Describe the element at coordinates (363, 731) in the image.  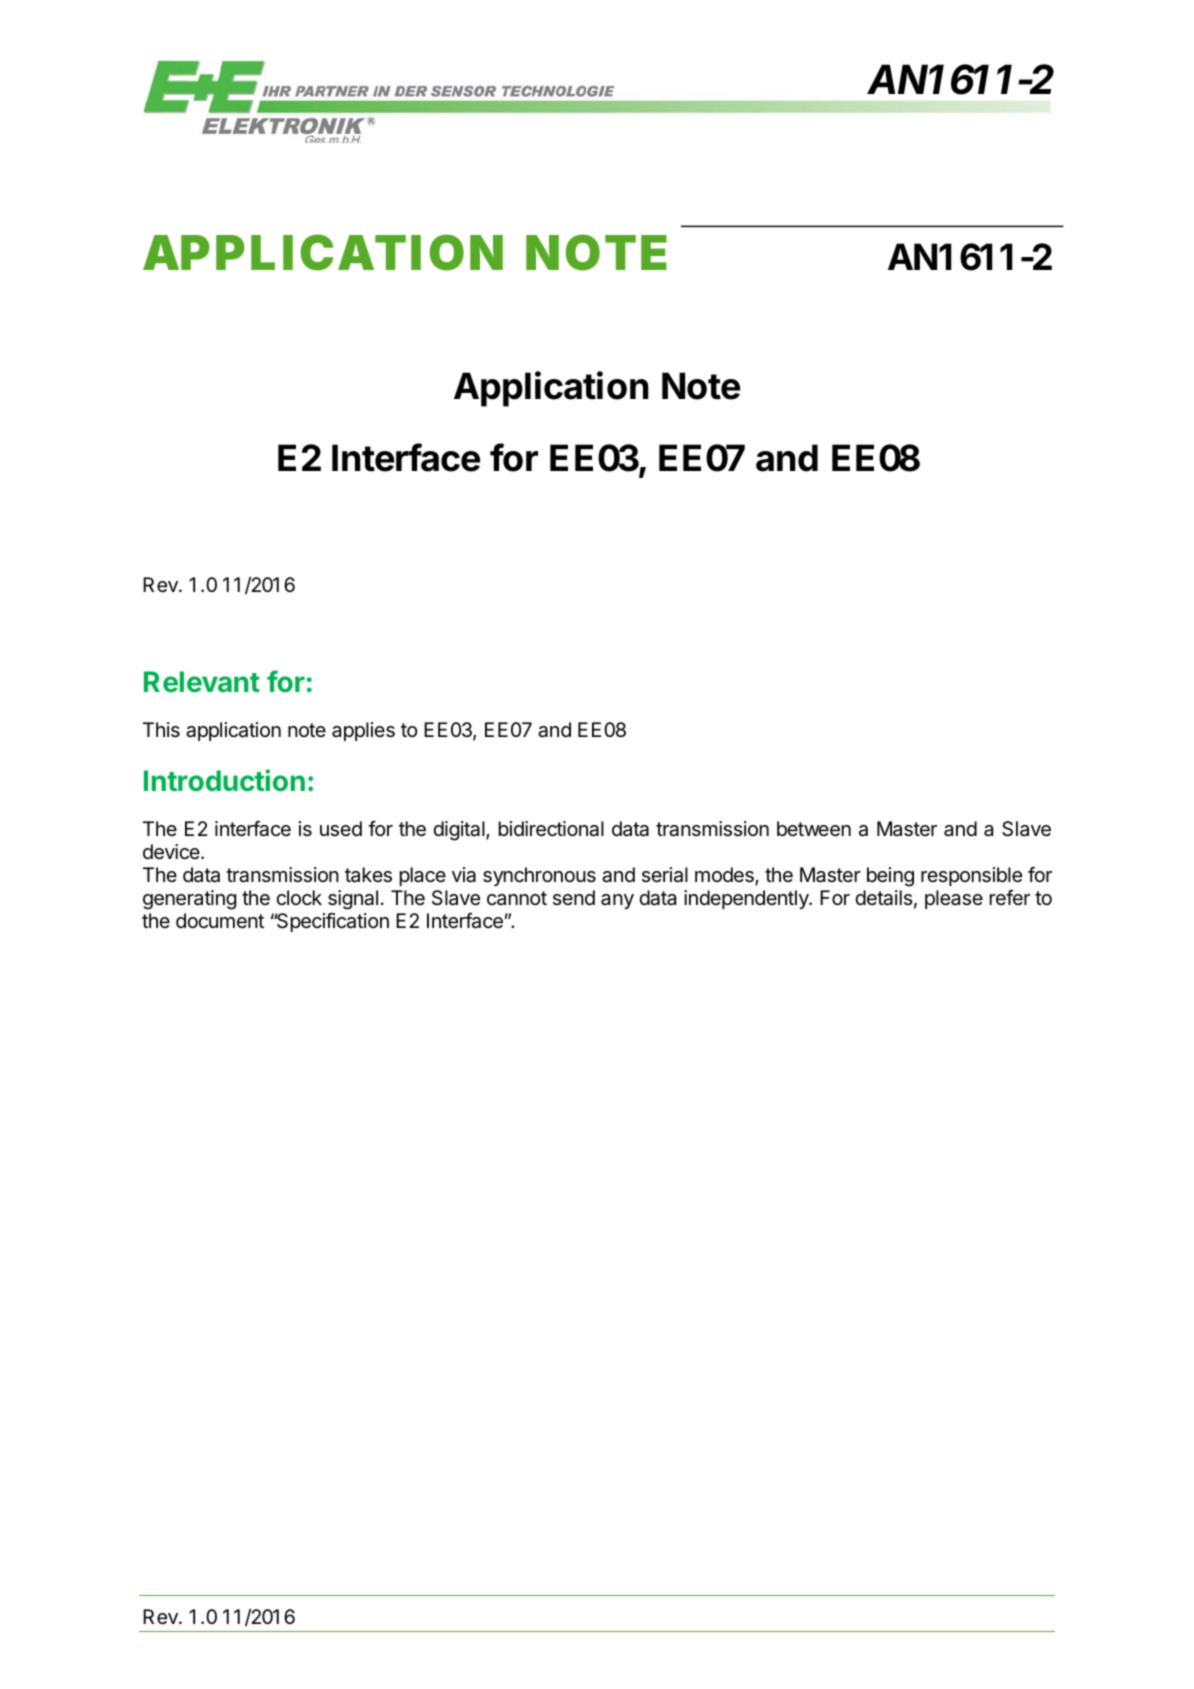
I see `applies` at that location.
